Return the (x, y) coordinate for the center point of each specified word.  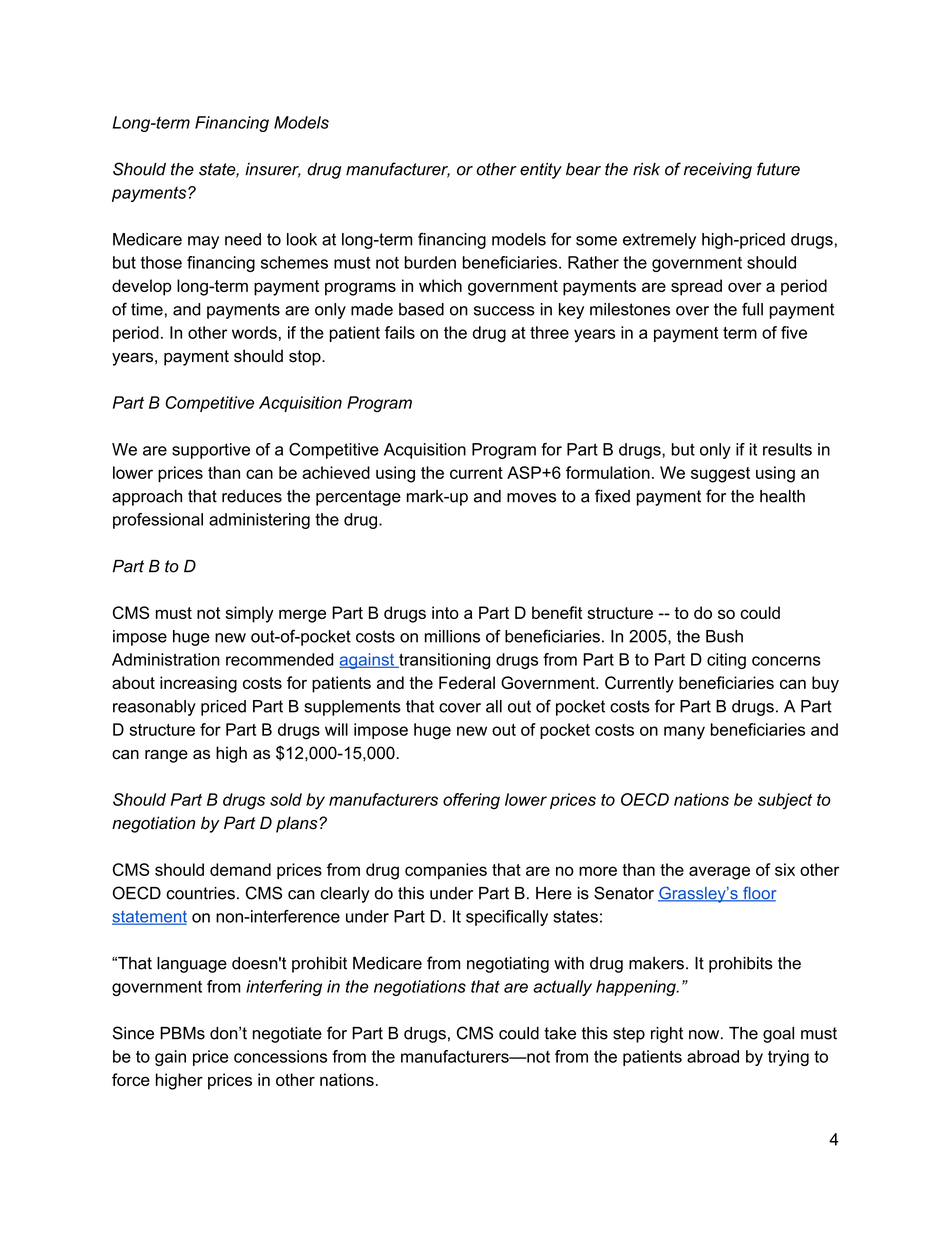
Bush (724, 636)
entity (541, 171)
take (560, 1033)
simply (249, 614)
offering (471, 801)
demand (240, 869)
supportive (211, 451)
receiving (718, 171)
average (719, 873)
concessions (280, 1056)
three (549, 332)
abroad (713, 1056)
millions (452, 636)
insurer (273, 170)
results (787, 449)
